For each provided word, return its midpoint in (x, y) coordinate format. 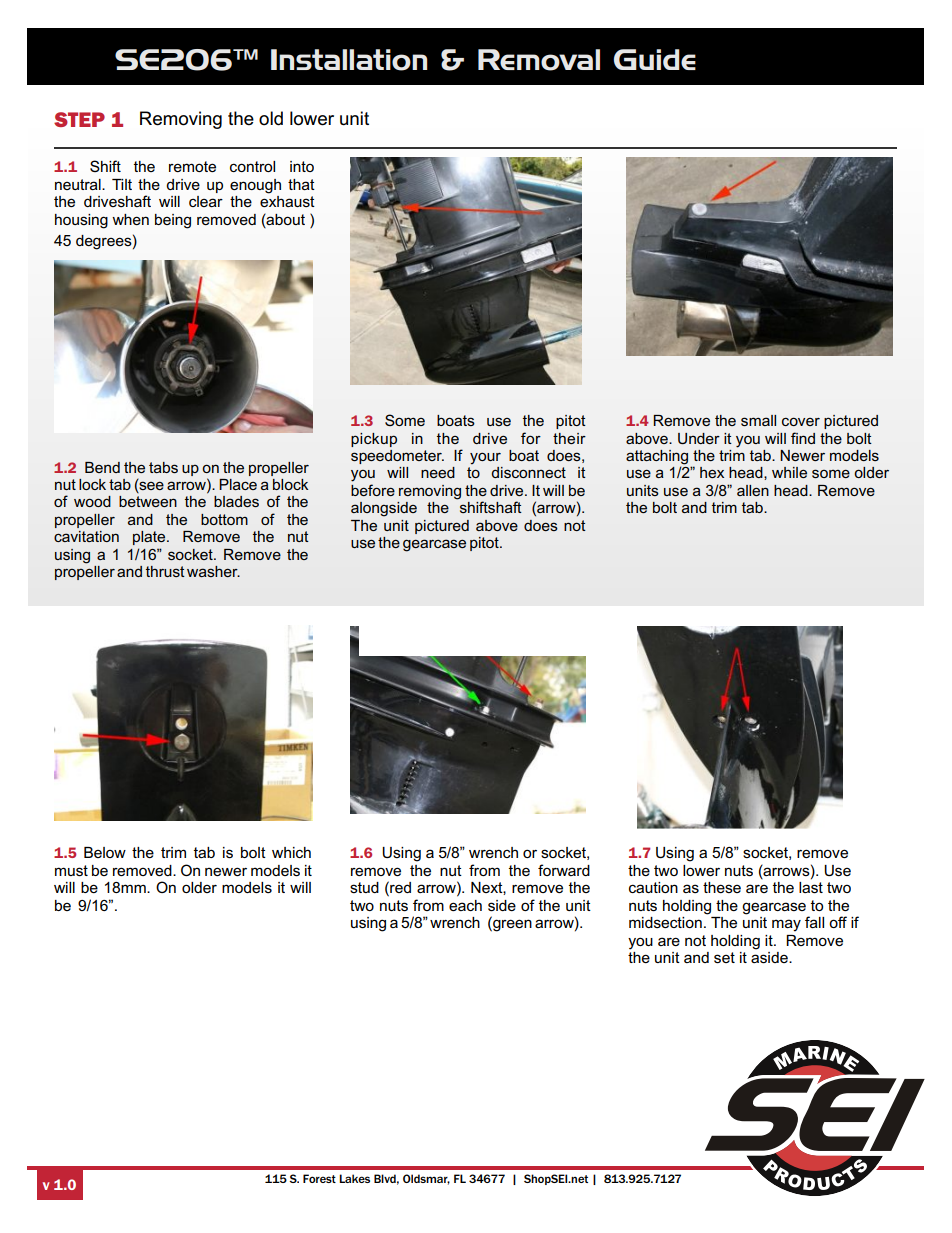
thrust (165, 571)
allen (753, 490)
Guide (655, 59)
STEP (79, 119)
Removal (539, 60)
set (724, 958)
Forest (319, 1178)
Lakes (354, 1178)
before (373, 490)
